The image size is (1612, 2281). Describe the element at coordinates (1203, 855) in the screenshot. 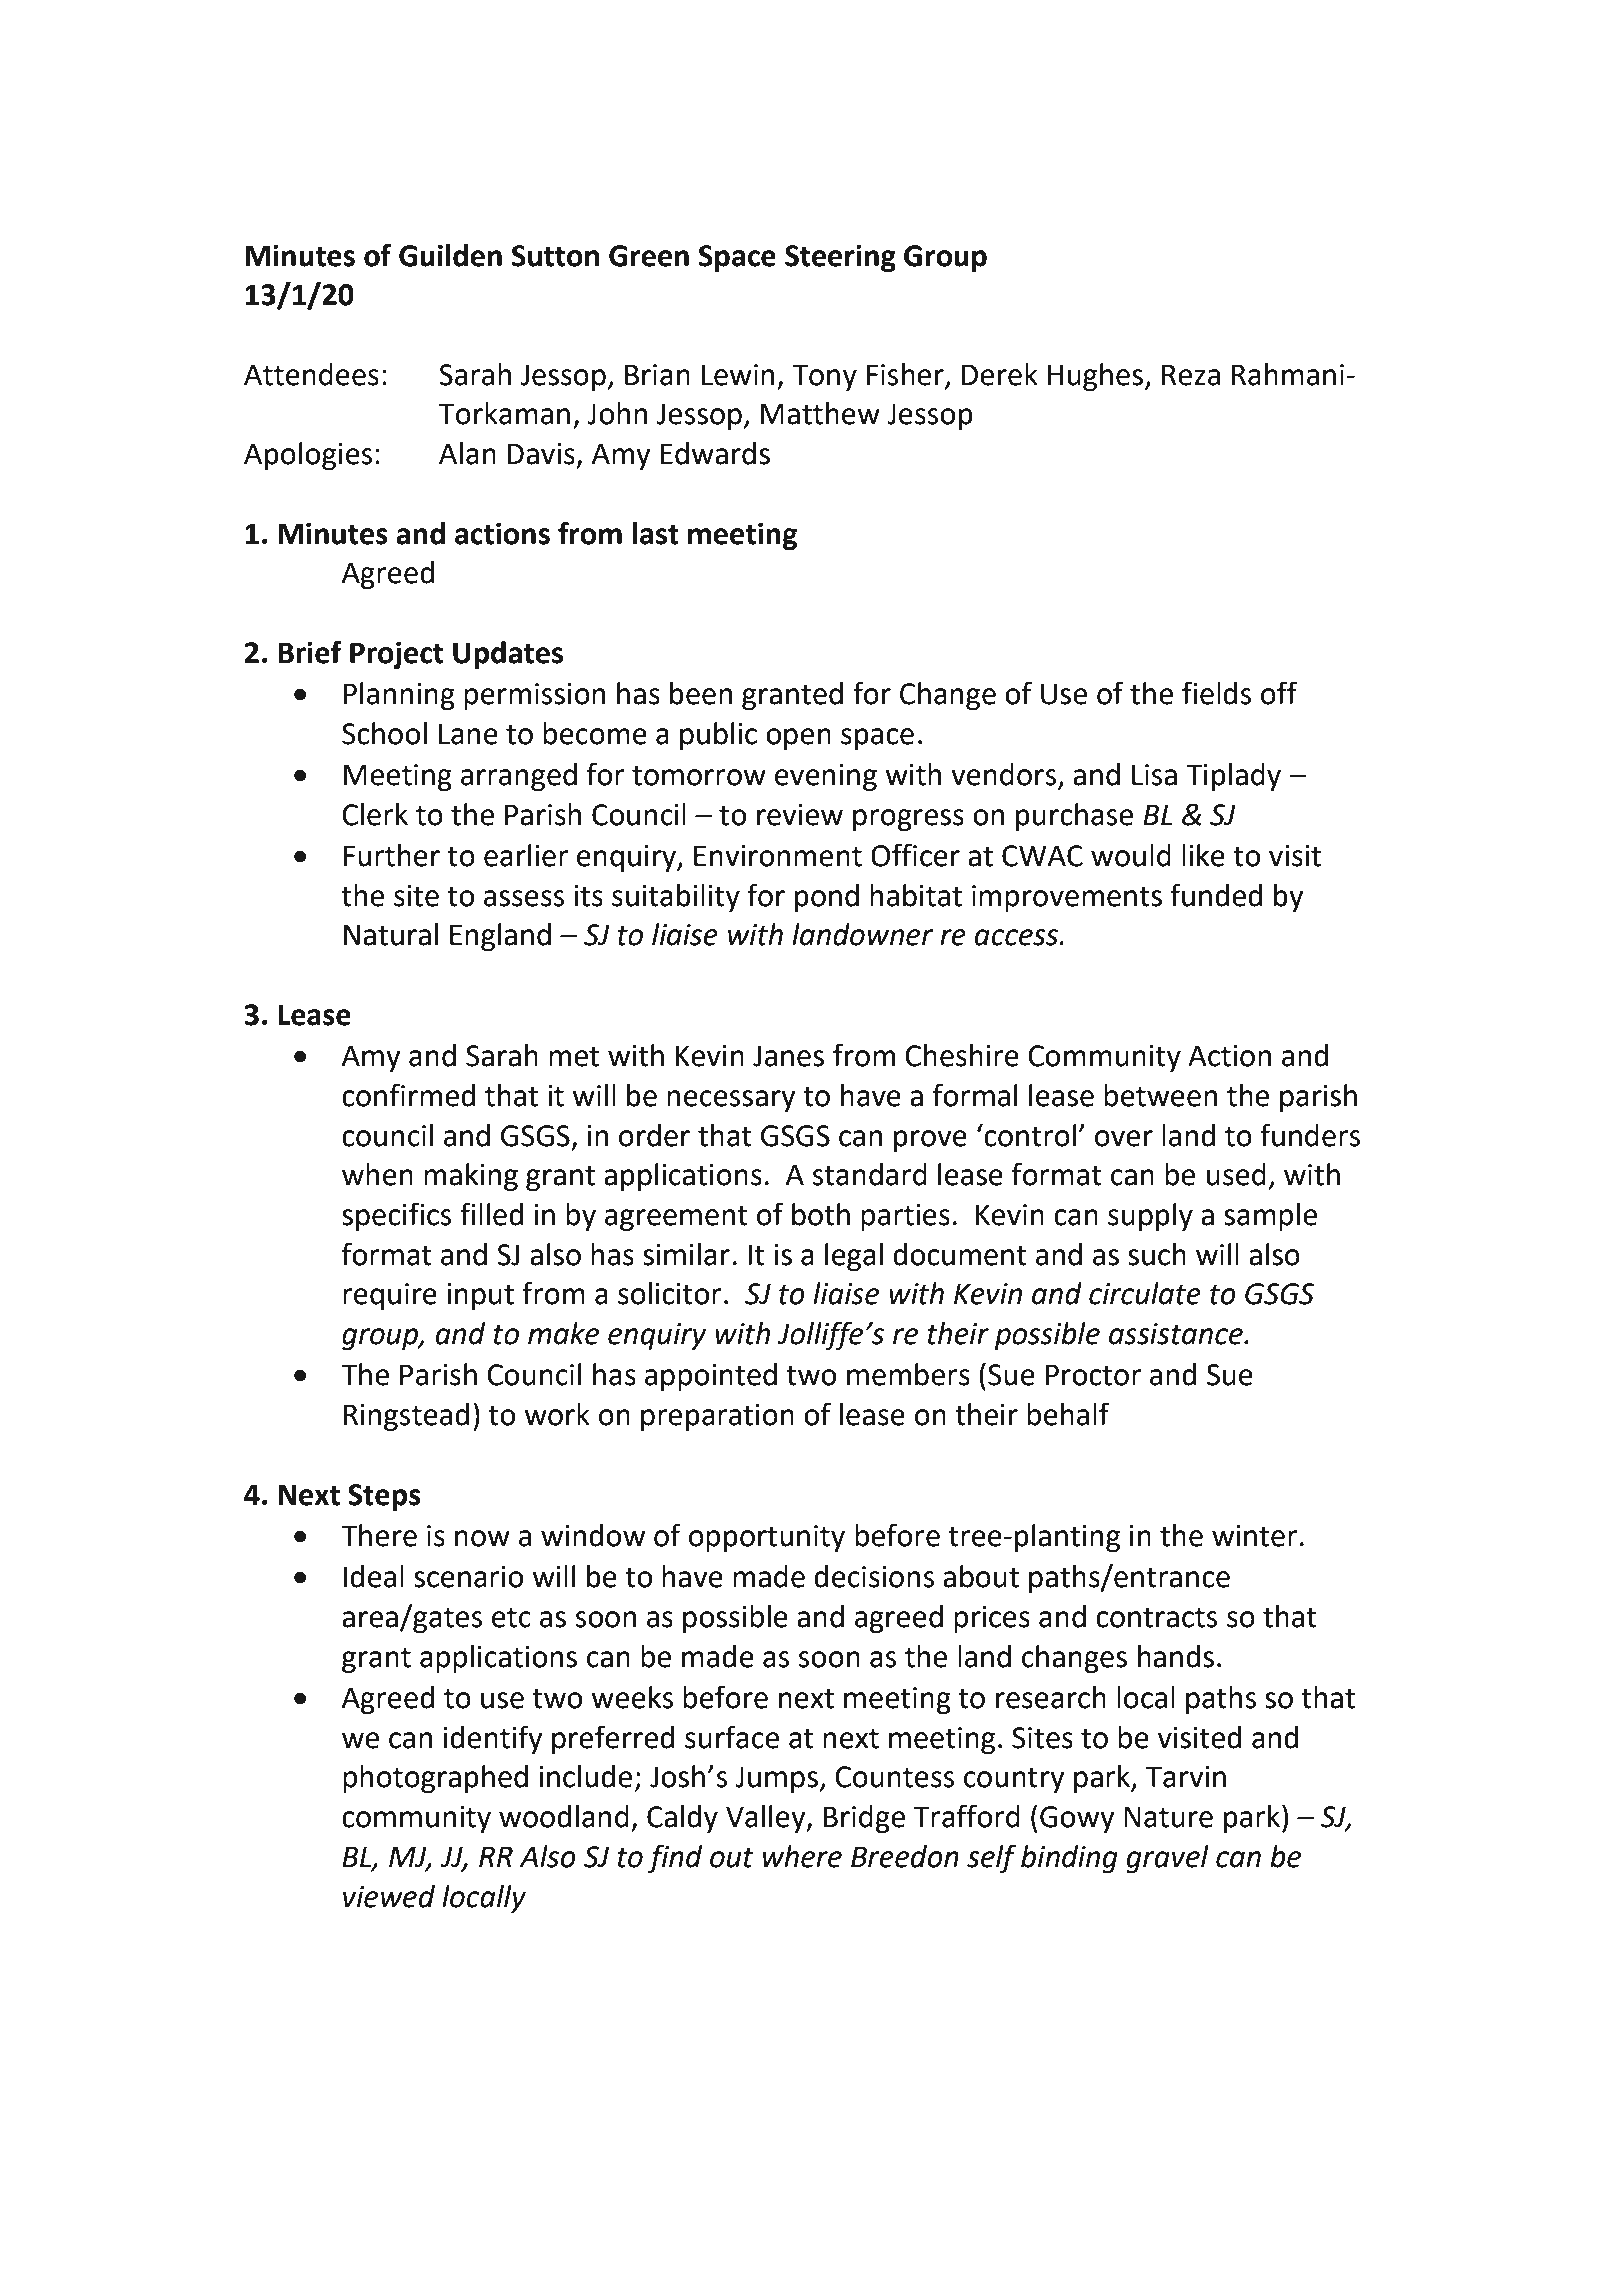

I see `like` at that location.
